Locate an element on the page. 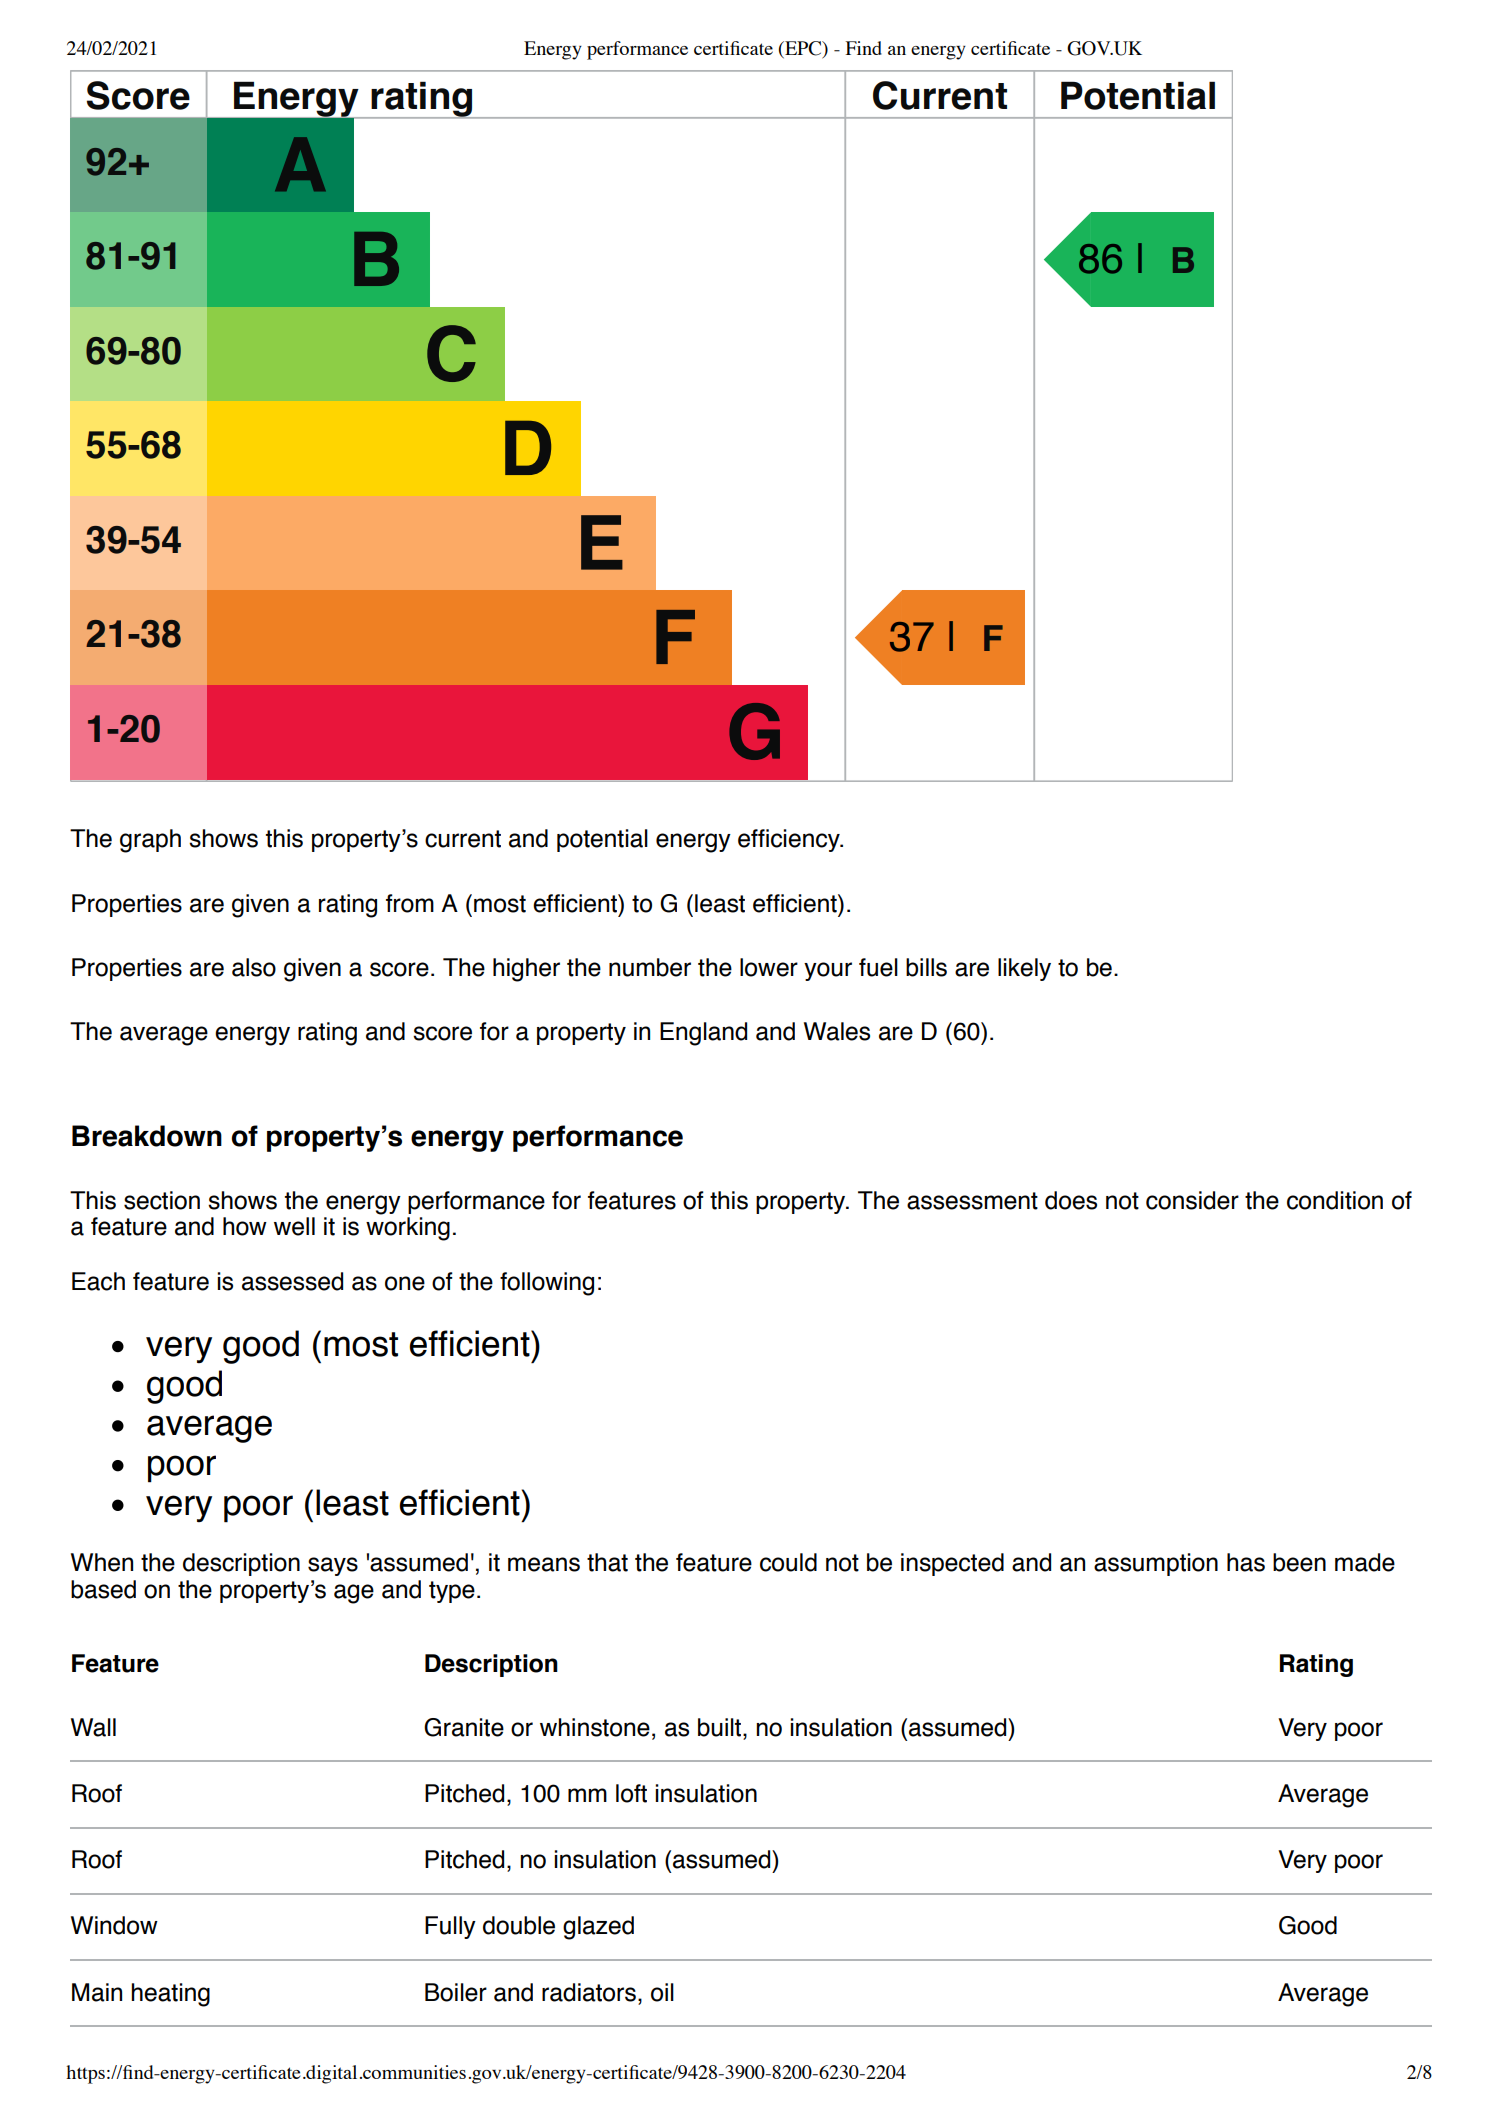  could is located at coordinates (788, 1562).
